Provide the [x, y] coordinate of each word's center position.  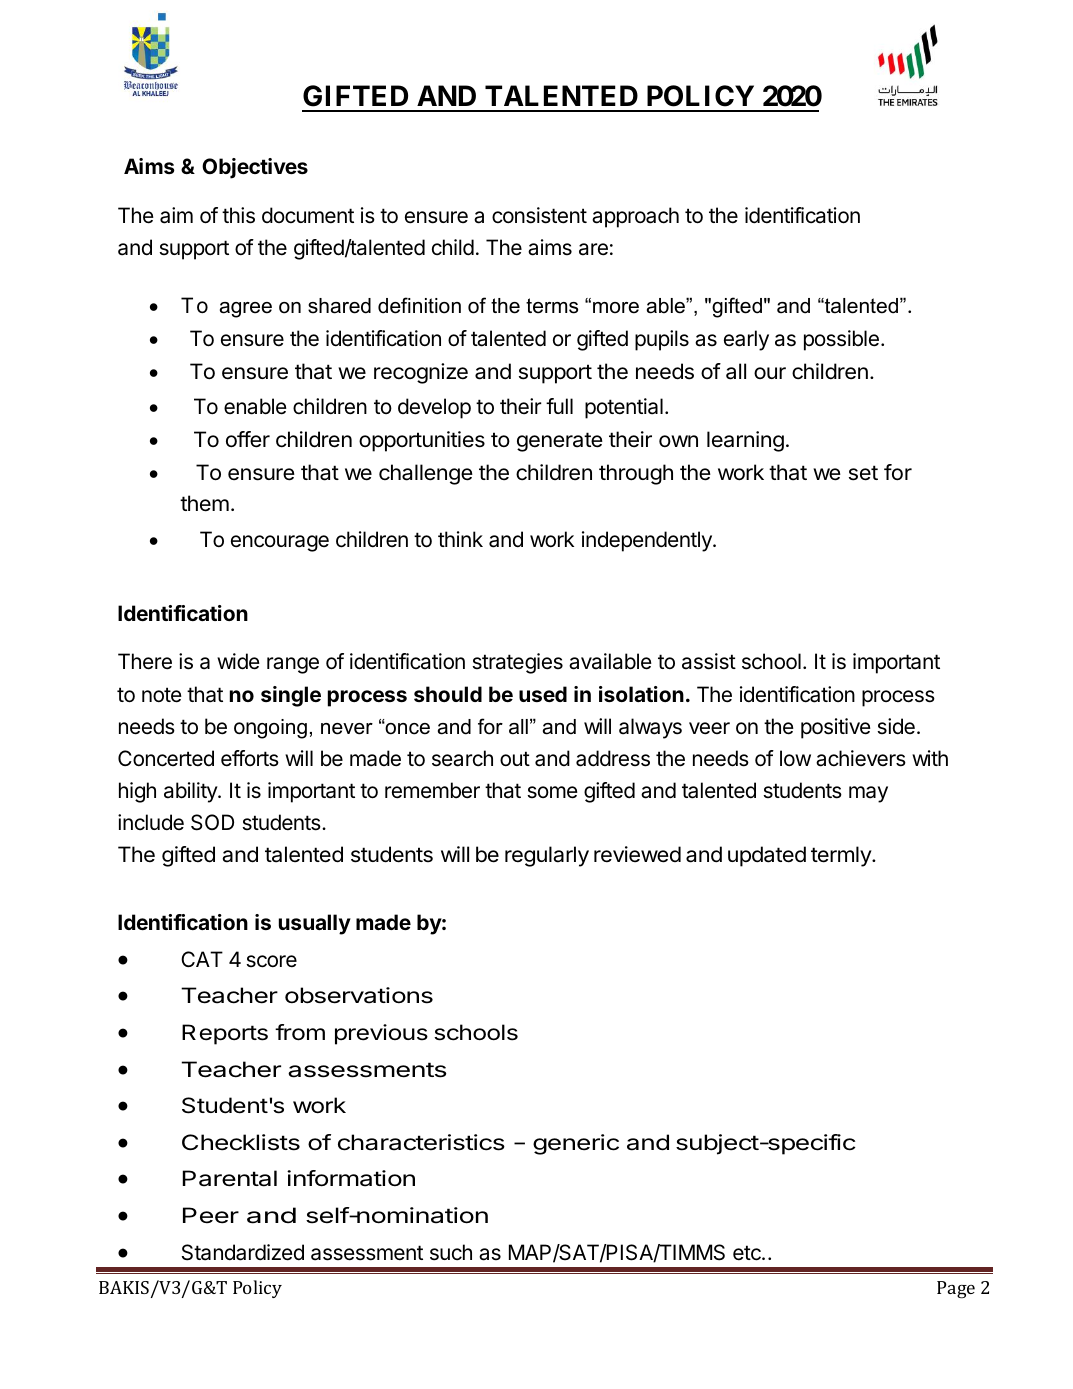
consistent [539, 215]
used [543, 694]
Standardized [243, 1252]
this [238, 215]
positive [836, 728]
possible [841, 340]
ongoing [270, 729]
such [451, 1252]
